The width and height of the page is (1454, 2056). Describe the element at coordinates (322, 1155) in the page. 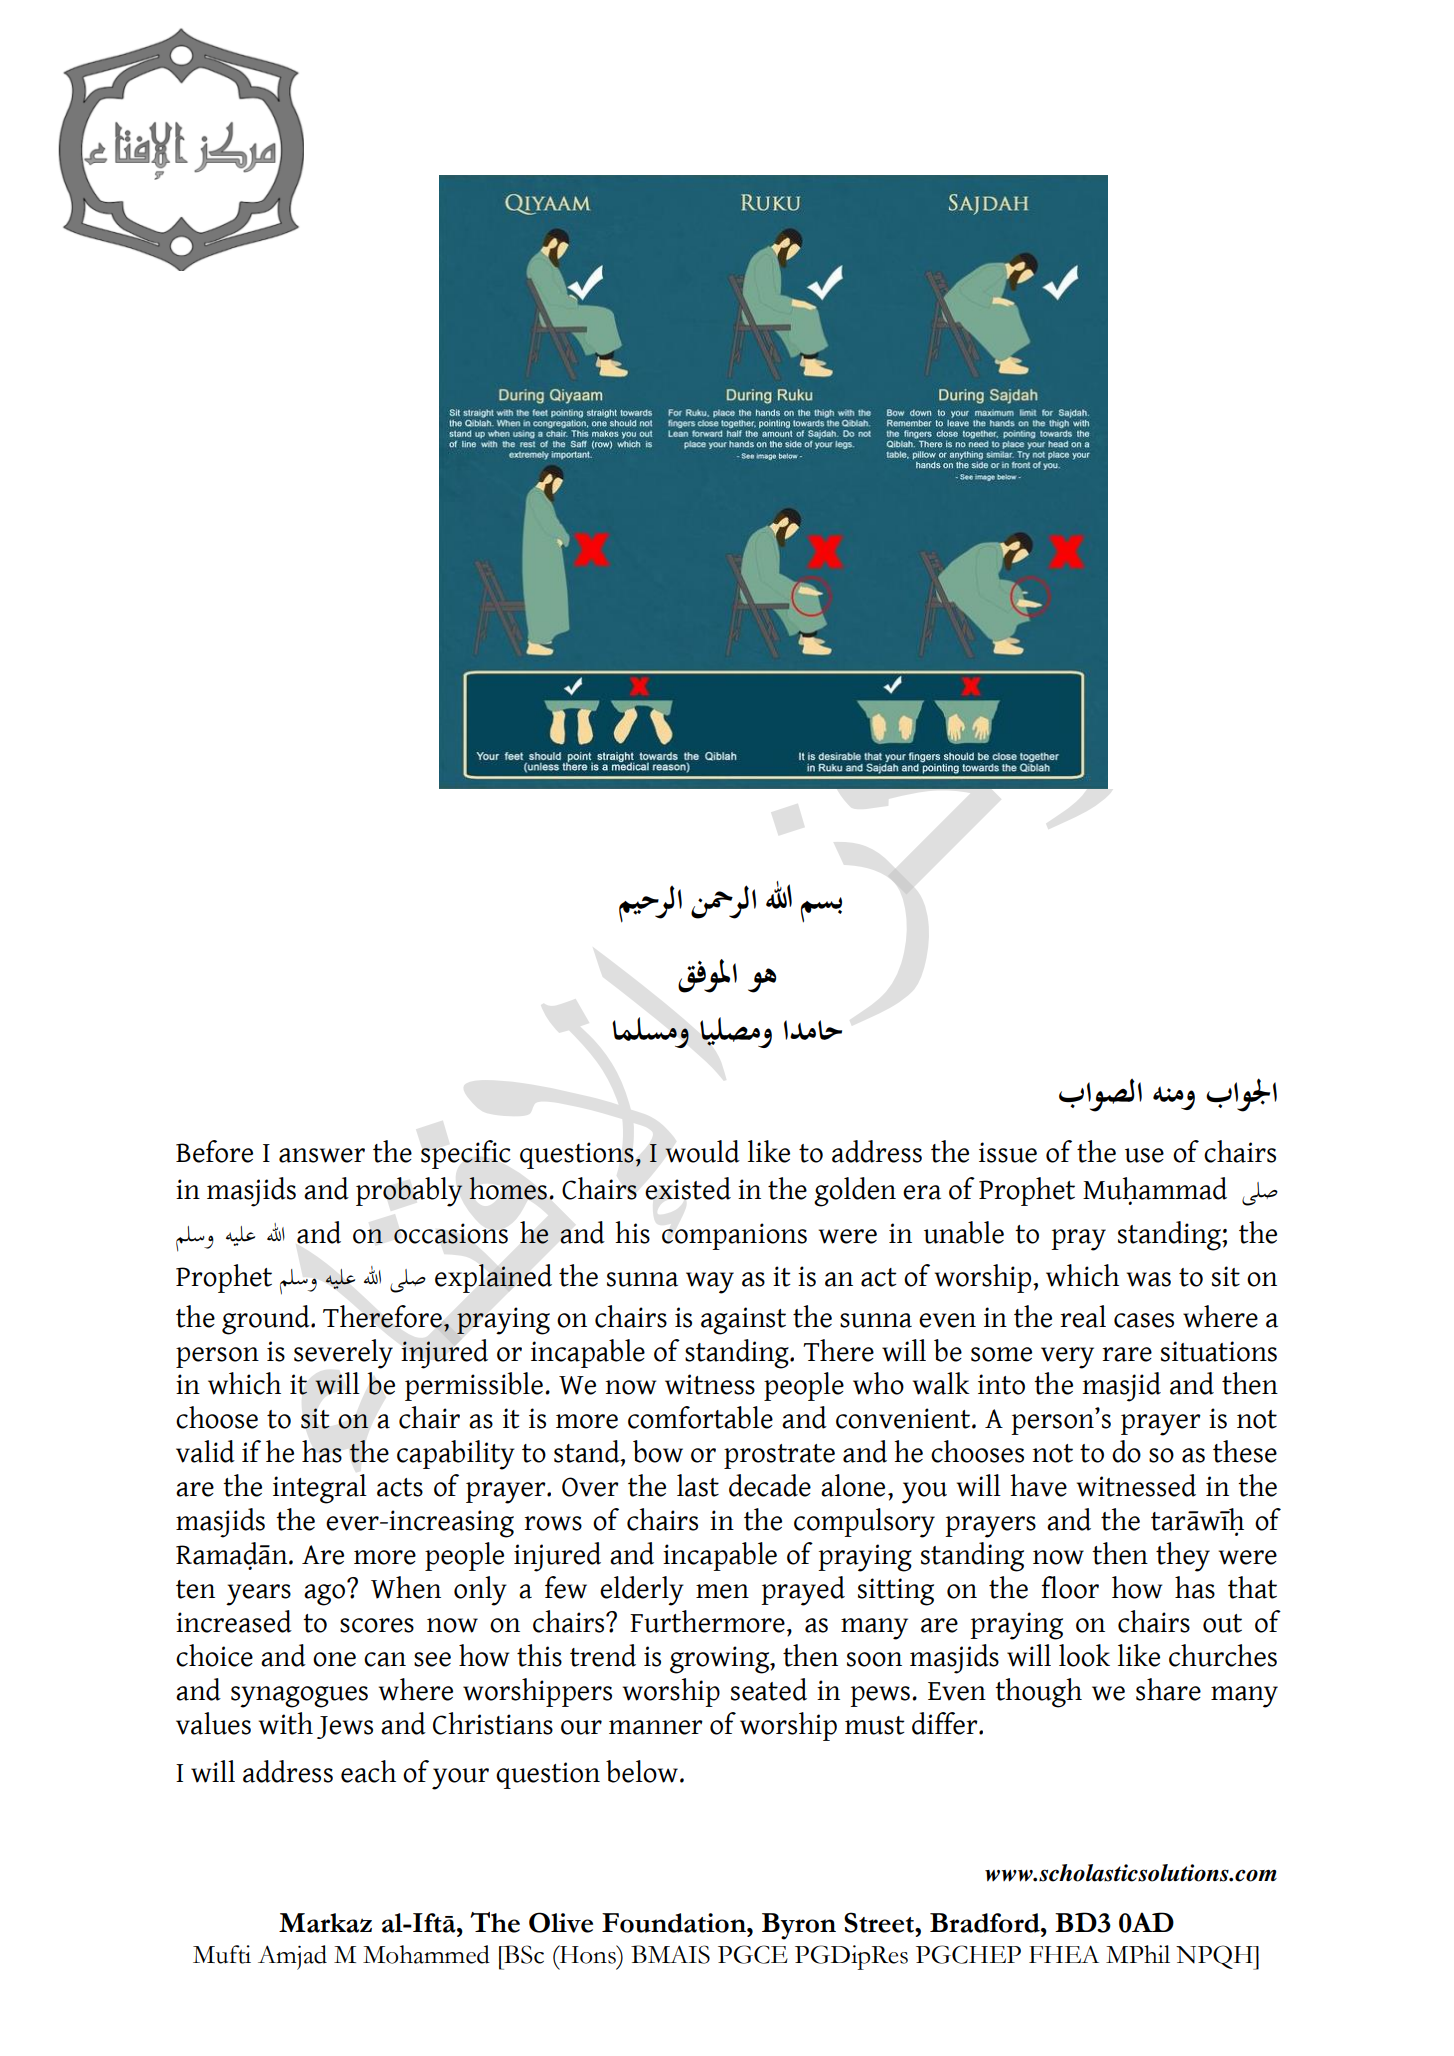

I see `answer` at that location.
